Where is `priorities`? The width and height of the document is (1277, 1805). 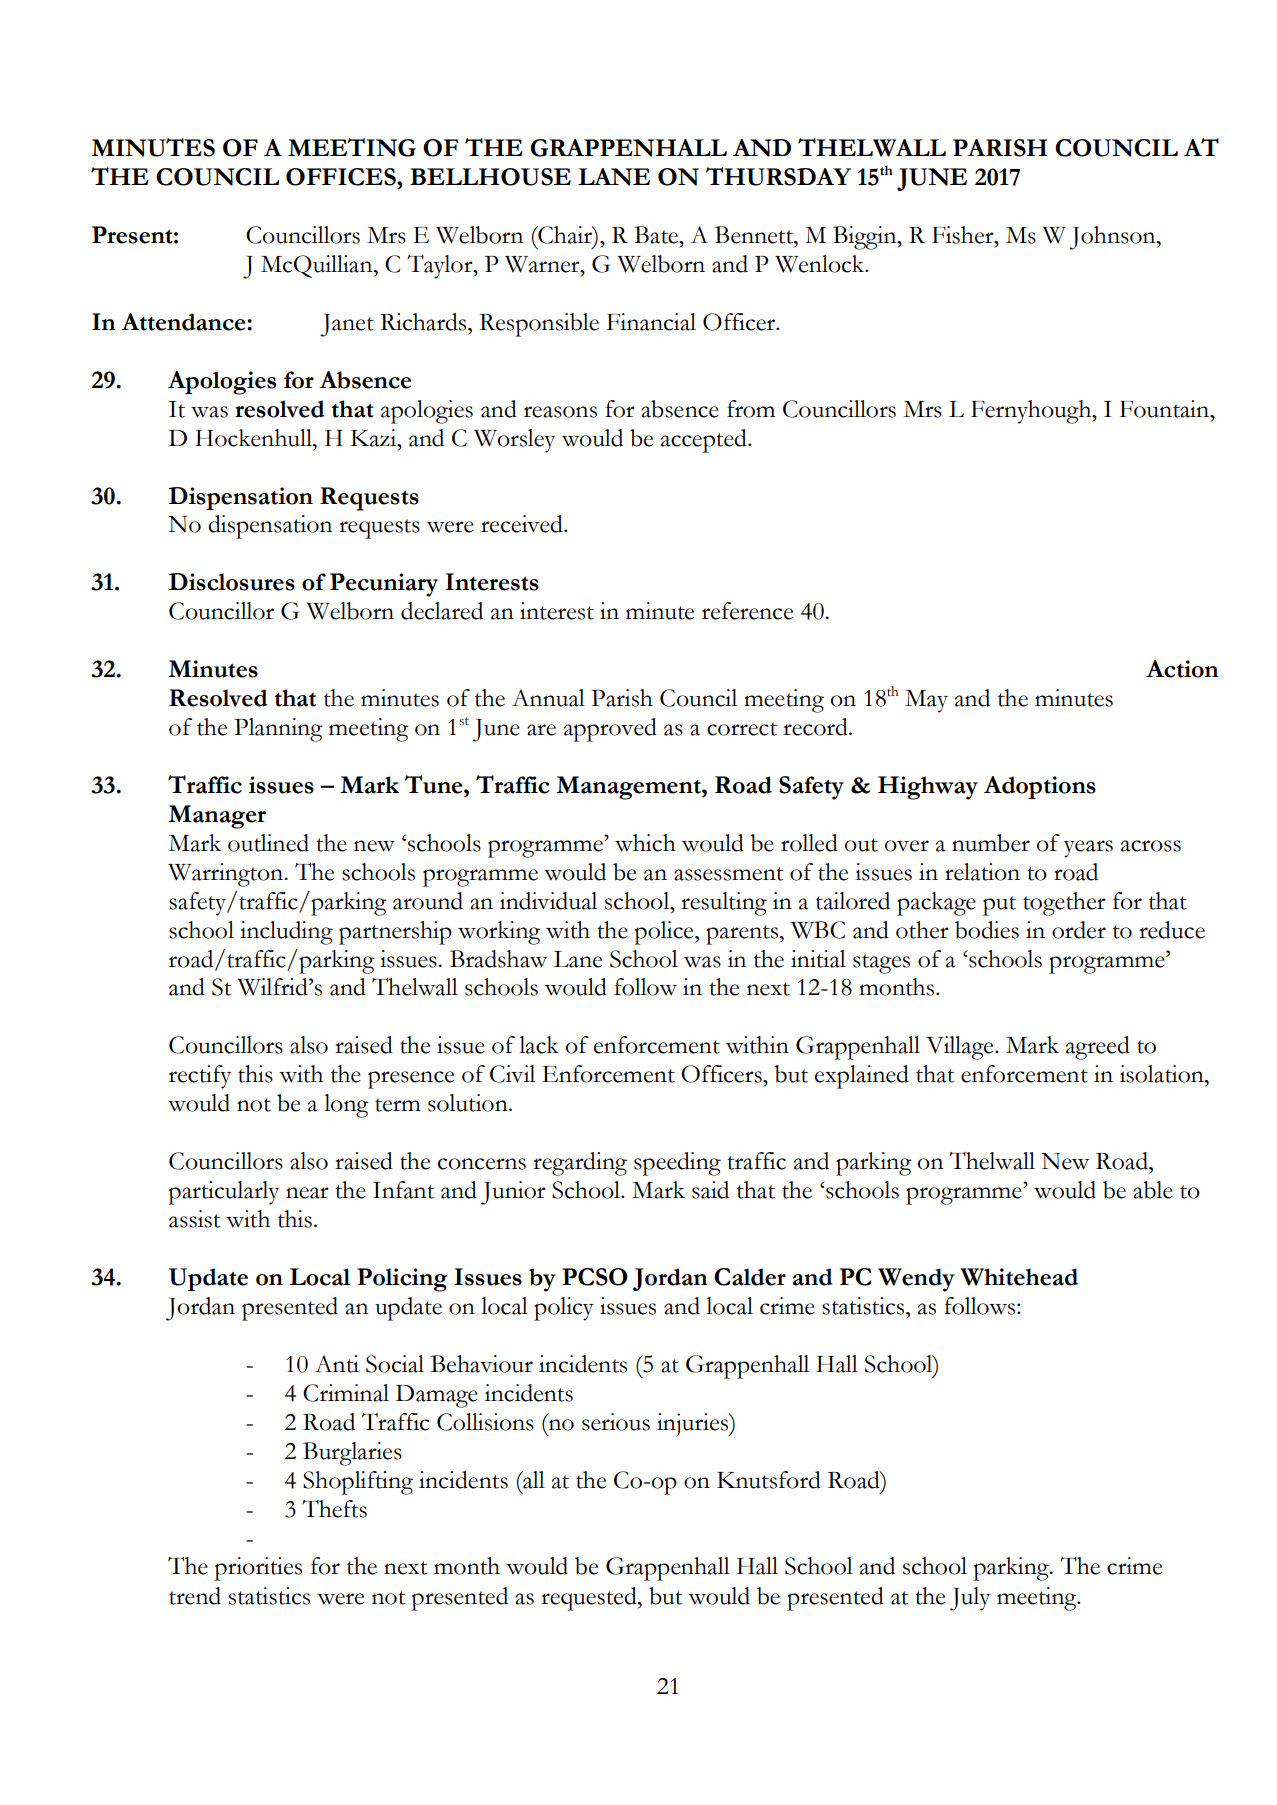 priorities is located at coordinates (258, 1569).
